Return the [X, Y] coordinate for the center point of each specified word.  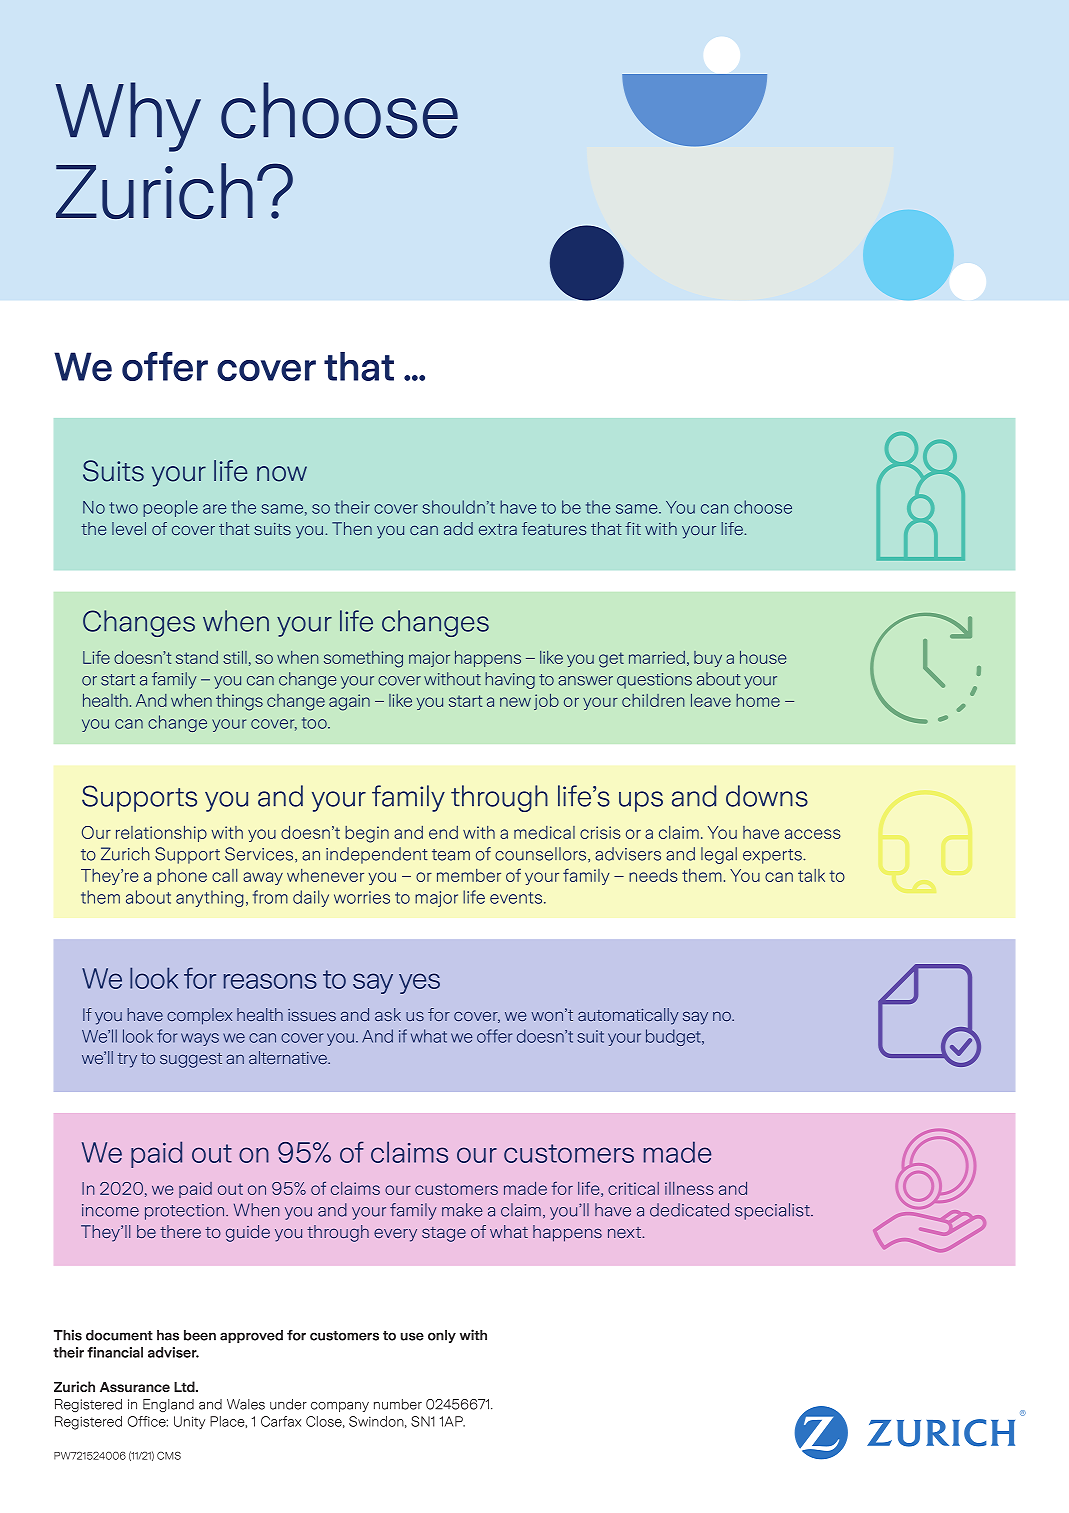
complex [199, 1016]
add [458, 528]
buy [708, 659]
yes [419, 983]
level [129, 528]
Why [128, 117]
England [168, 1405]
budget [674, 1037]
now [282, 474]
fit [633, 528]
